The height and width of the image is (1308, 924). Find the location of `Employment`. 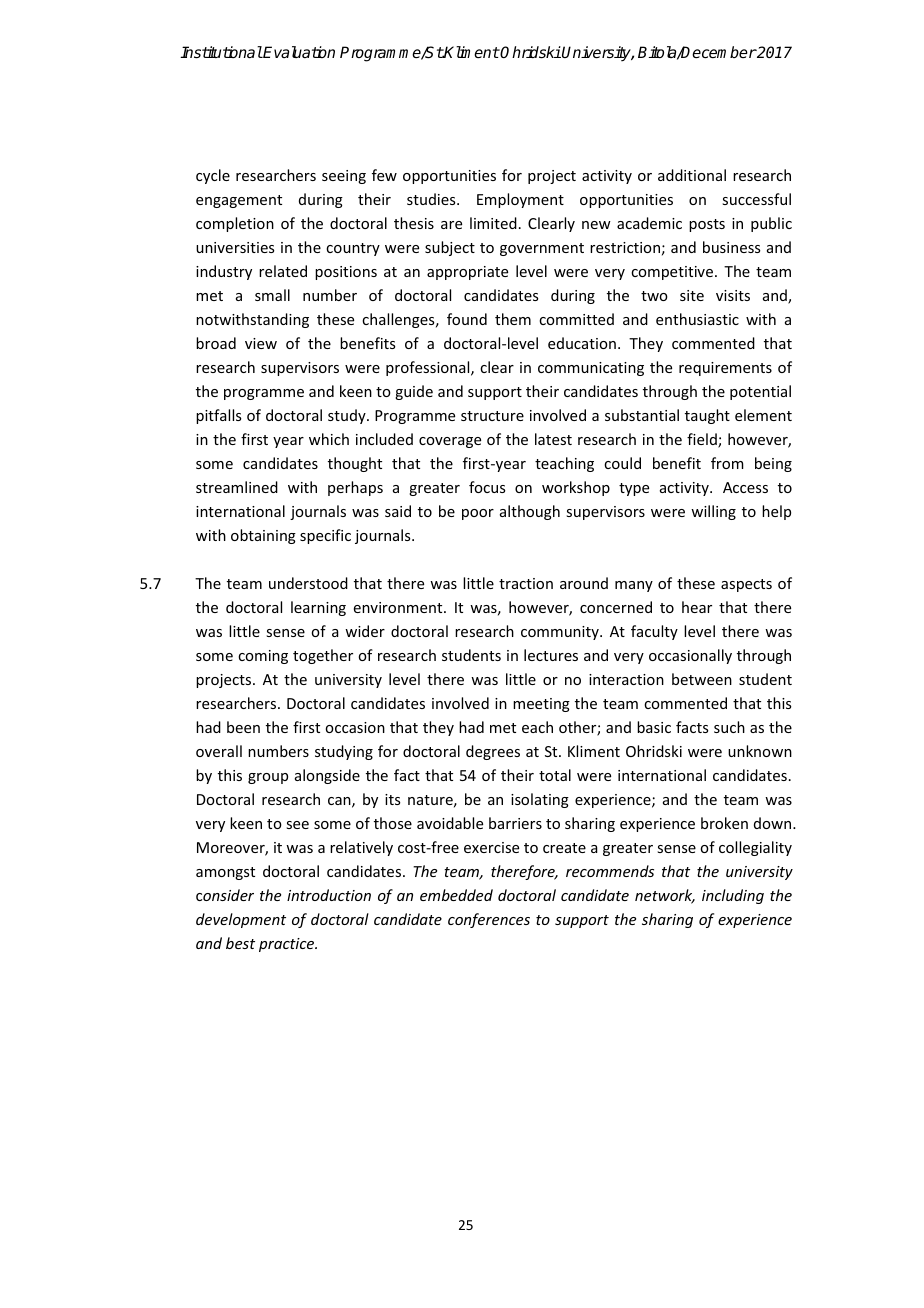

Employment is located at coordinates (520, 200).
